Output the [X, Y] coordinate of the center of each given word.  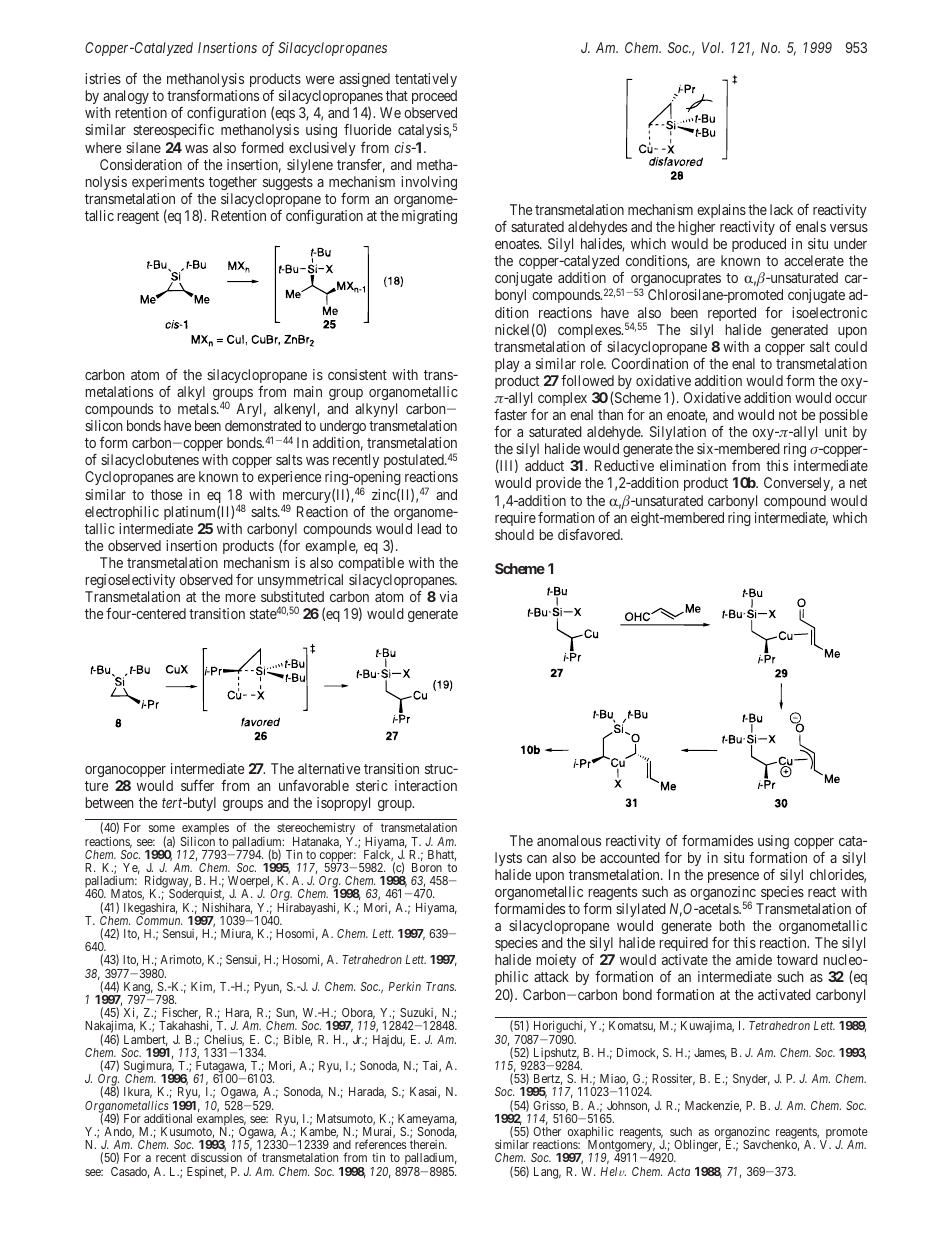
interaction [426, 785]
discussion [216, 1157]
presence [733, 877]
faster [510, 414]
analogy [126, 97]
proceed [434, 97]
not [788, 415]
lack [781, 209]
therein [428, 1144]
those [166, 494]
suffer [197, 785]
